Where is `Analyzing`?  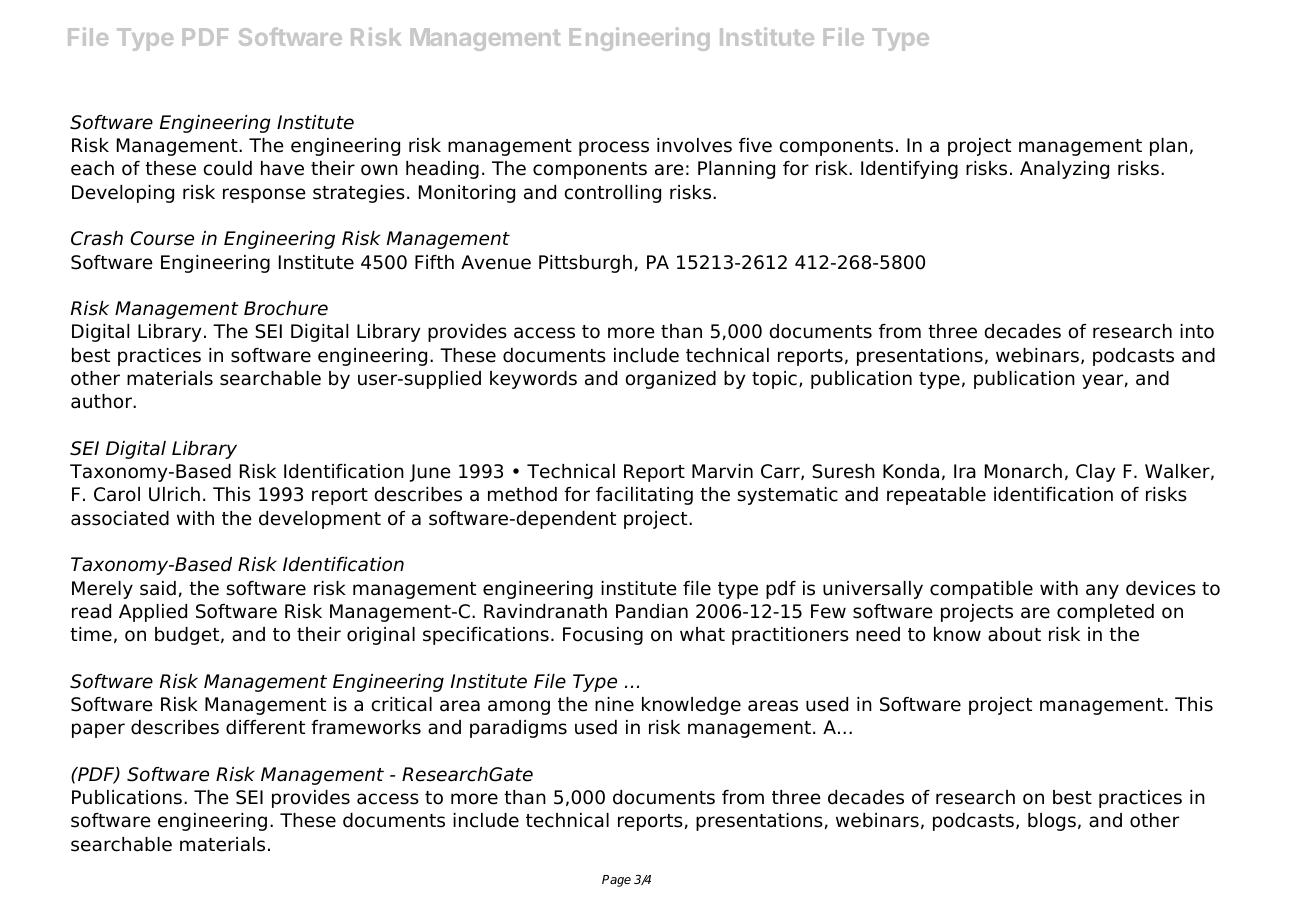 Analyzing is located at coordinates (1064, 170).
